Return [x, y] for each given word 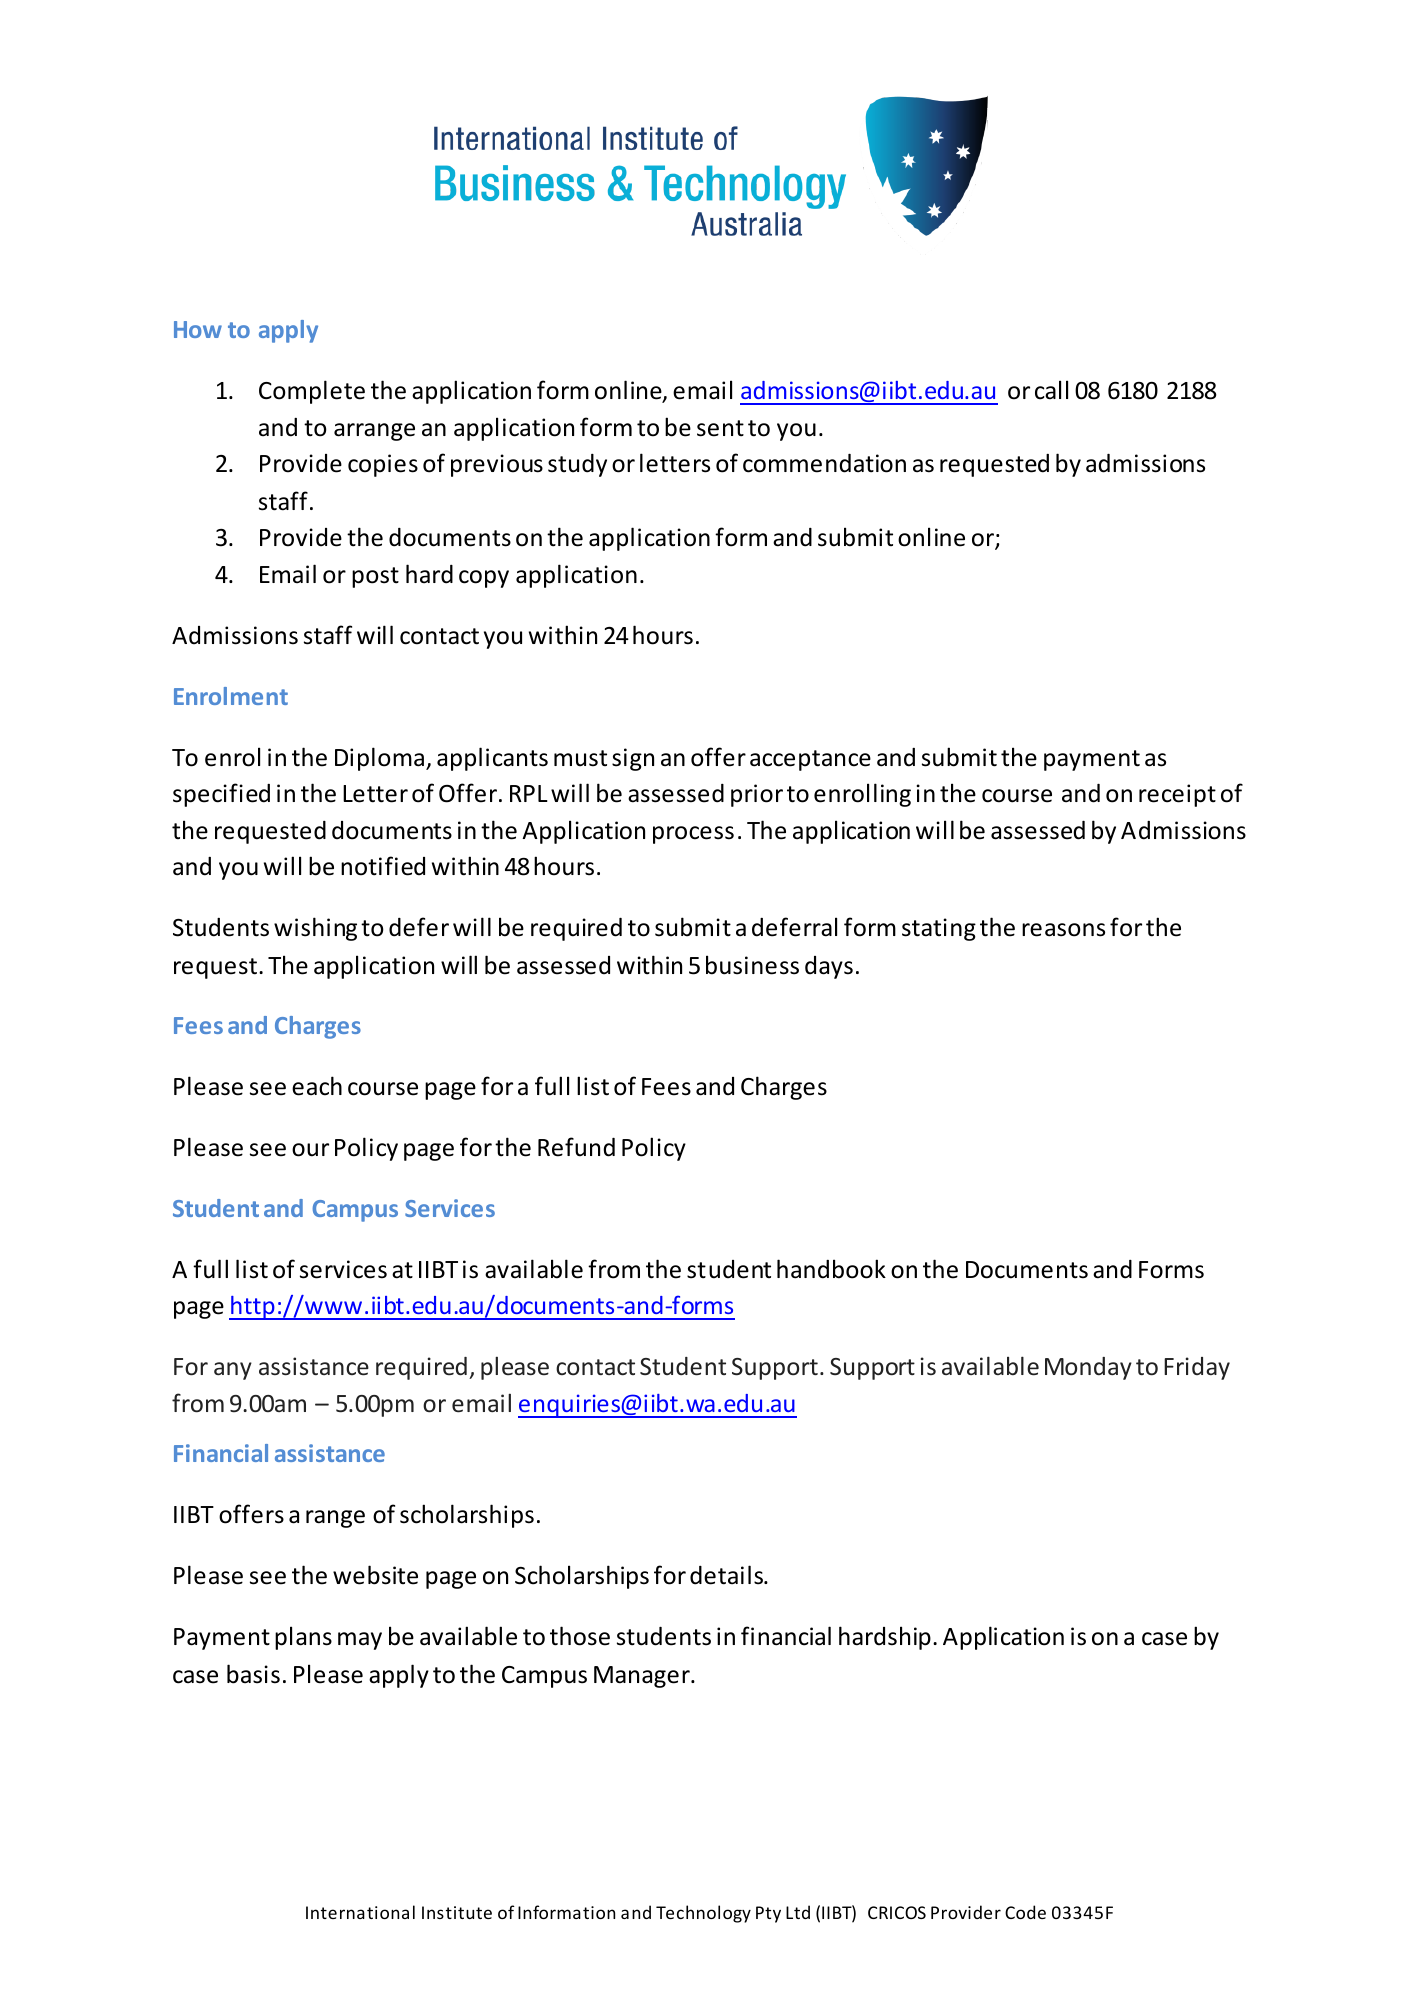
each [317, 1086]
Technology [703, 1914]
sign [633, 759]
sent [720, 428]
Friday [1197, 1368]
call [1051, 390]
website [375, 1575]
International [360, 1912]
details [728, 1575]
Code [1025, 1912]
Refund [576, 1147]
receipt [1177, 795]
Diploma [381, 759]
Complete [312, 392]
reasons [1063, 930]
